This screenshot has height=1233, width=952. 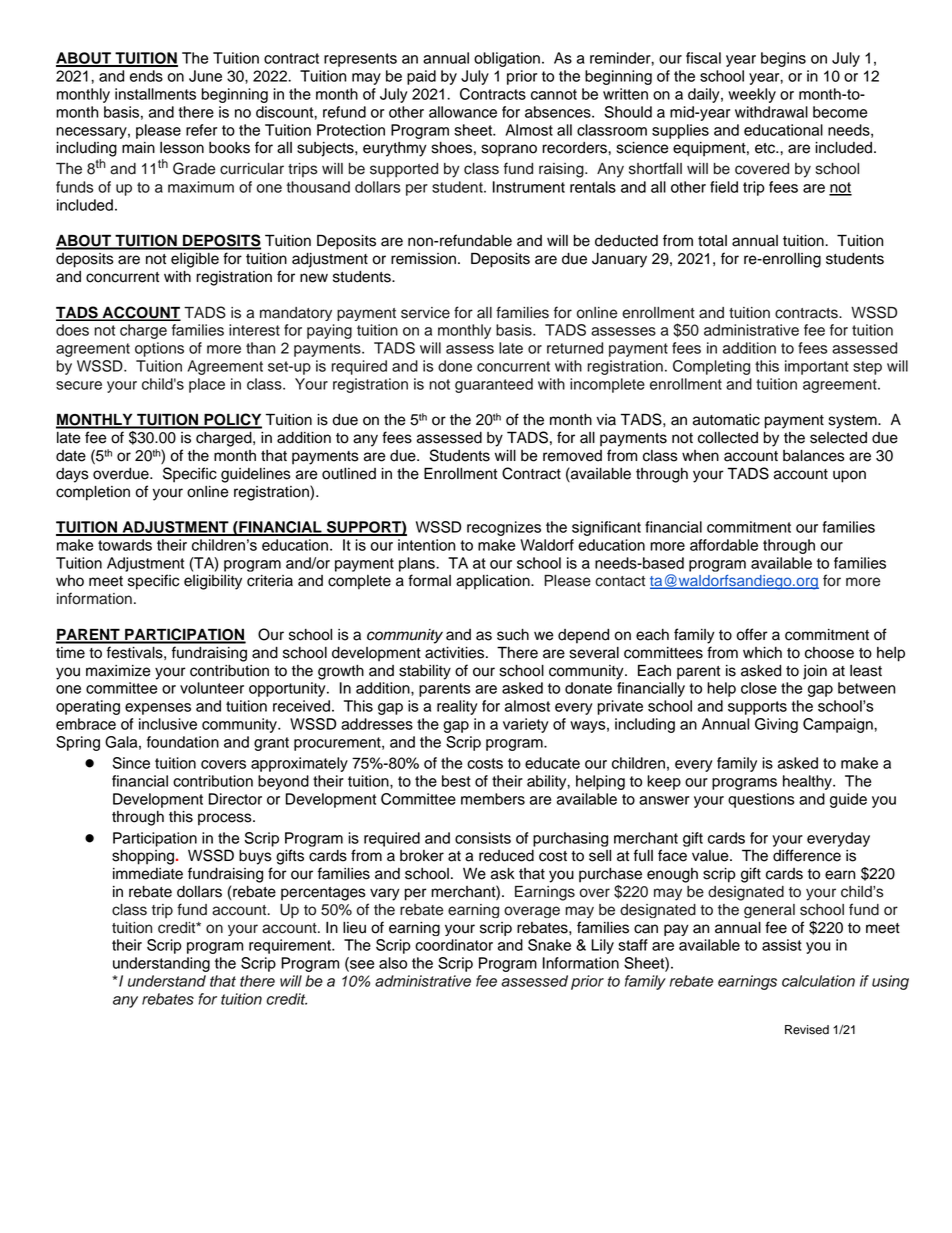 What do you see at coordinates (752, 95) in the screenshot?
I see `weekly` at bounding box center [752, 95].
